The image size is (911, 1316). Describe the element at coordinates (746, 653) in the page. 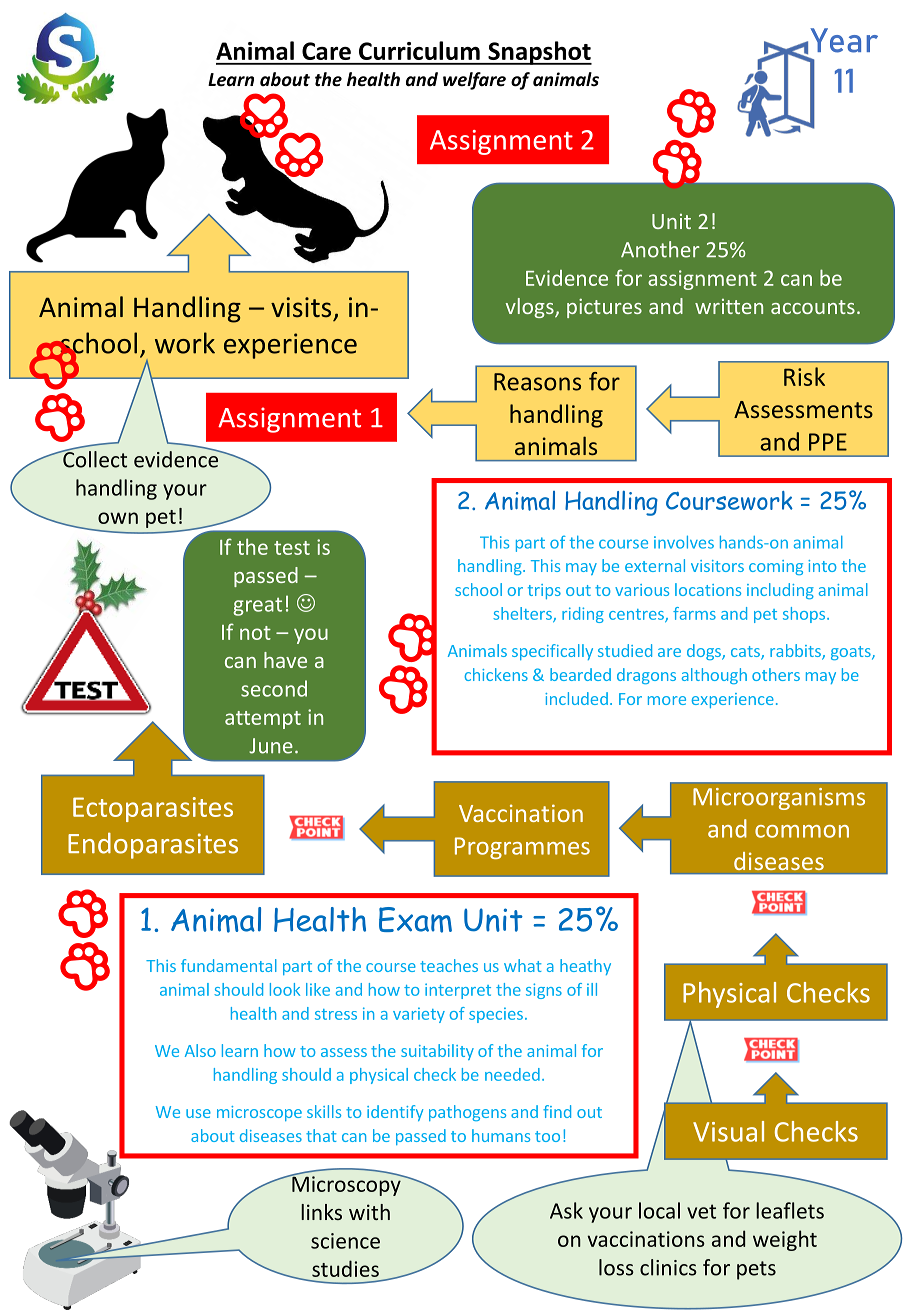

I see `cats` at that location.
